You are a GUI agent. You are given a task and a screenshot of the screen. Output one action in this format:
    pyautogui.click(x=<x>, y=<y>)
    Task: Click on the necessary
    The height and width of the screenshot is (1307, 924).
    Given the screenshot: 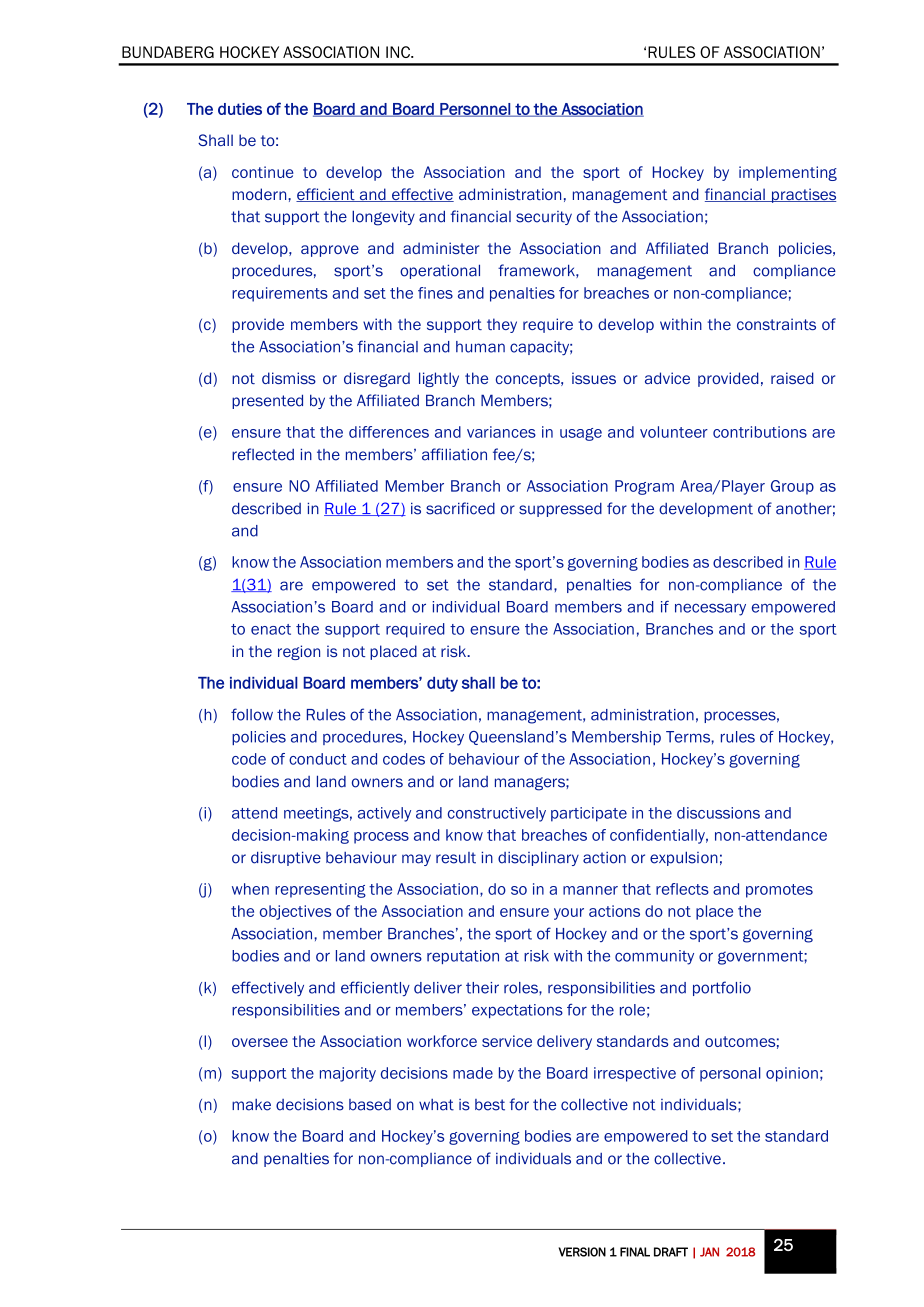 What is the action you would take?
    pyautogui.click(x=710, y=609)
